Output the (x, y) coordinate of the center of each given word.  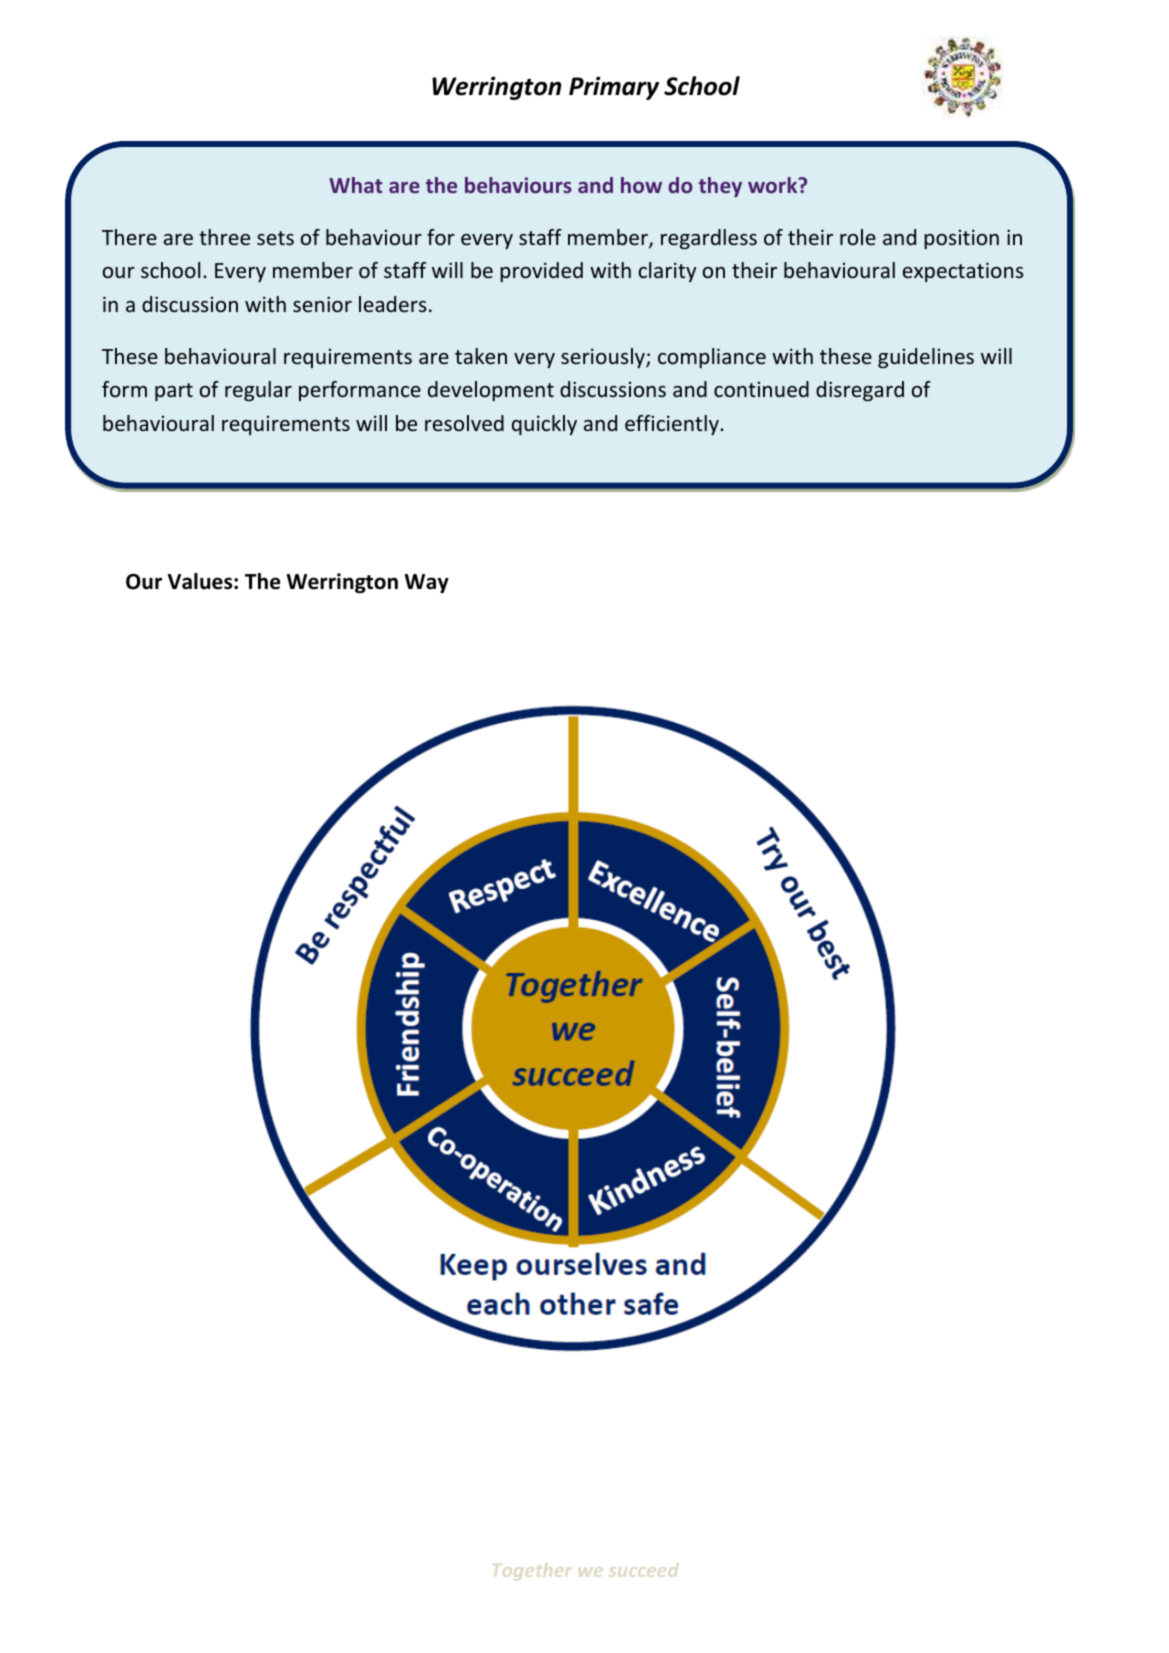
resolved (464, 423)
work (774, 185)
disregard (860, 391)
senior (322, 304)
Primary (614, 88)
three (224, 237)
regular (258, 391)
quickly (544, 425)
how (641, 185)
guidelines (926, 358)
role (858, 237)
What (355, 185)
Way (427, 583)
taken (481, 356)
